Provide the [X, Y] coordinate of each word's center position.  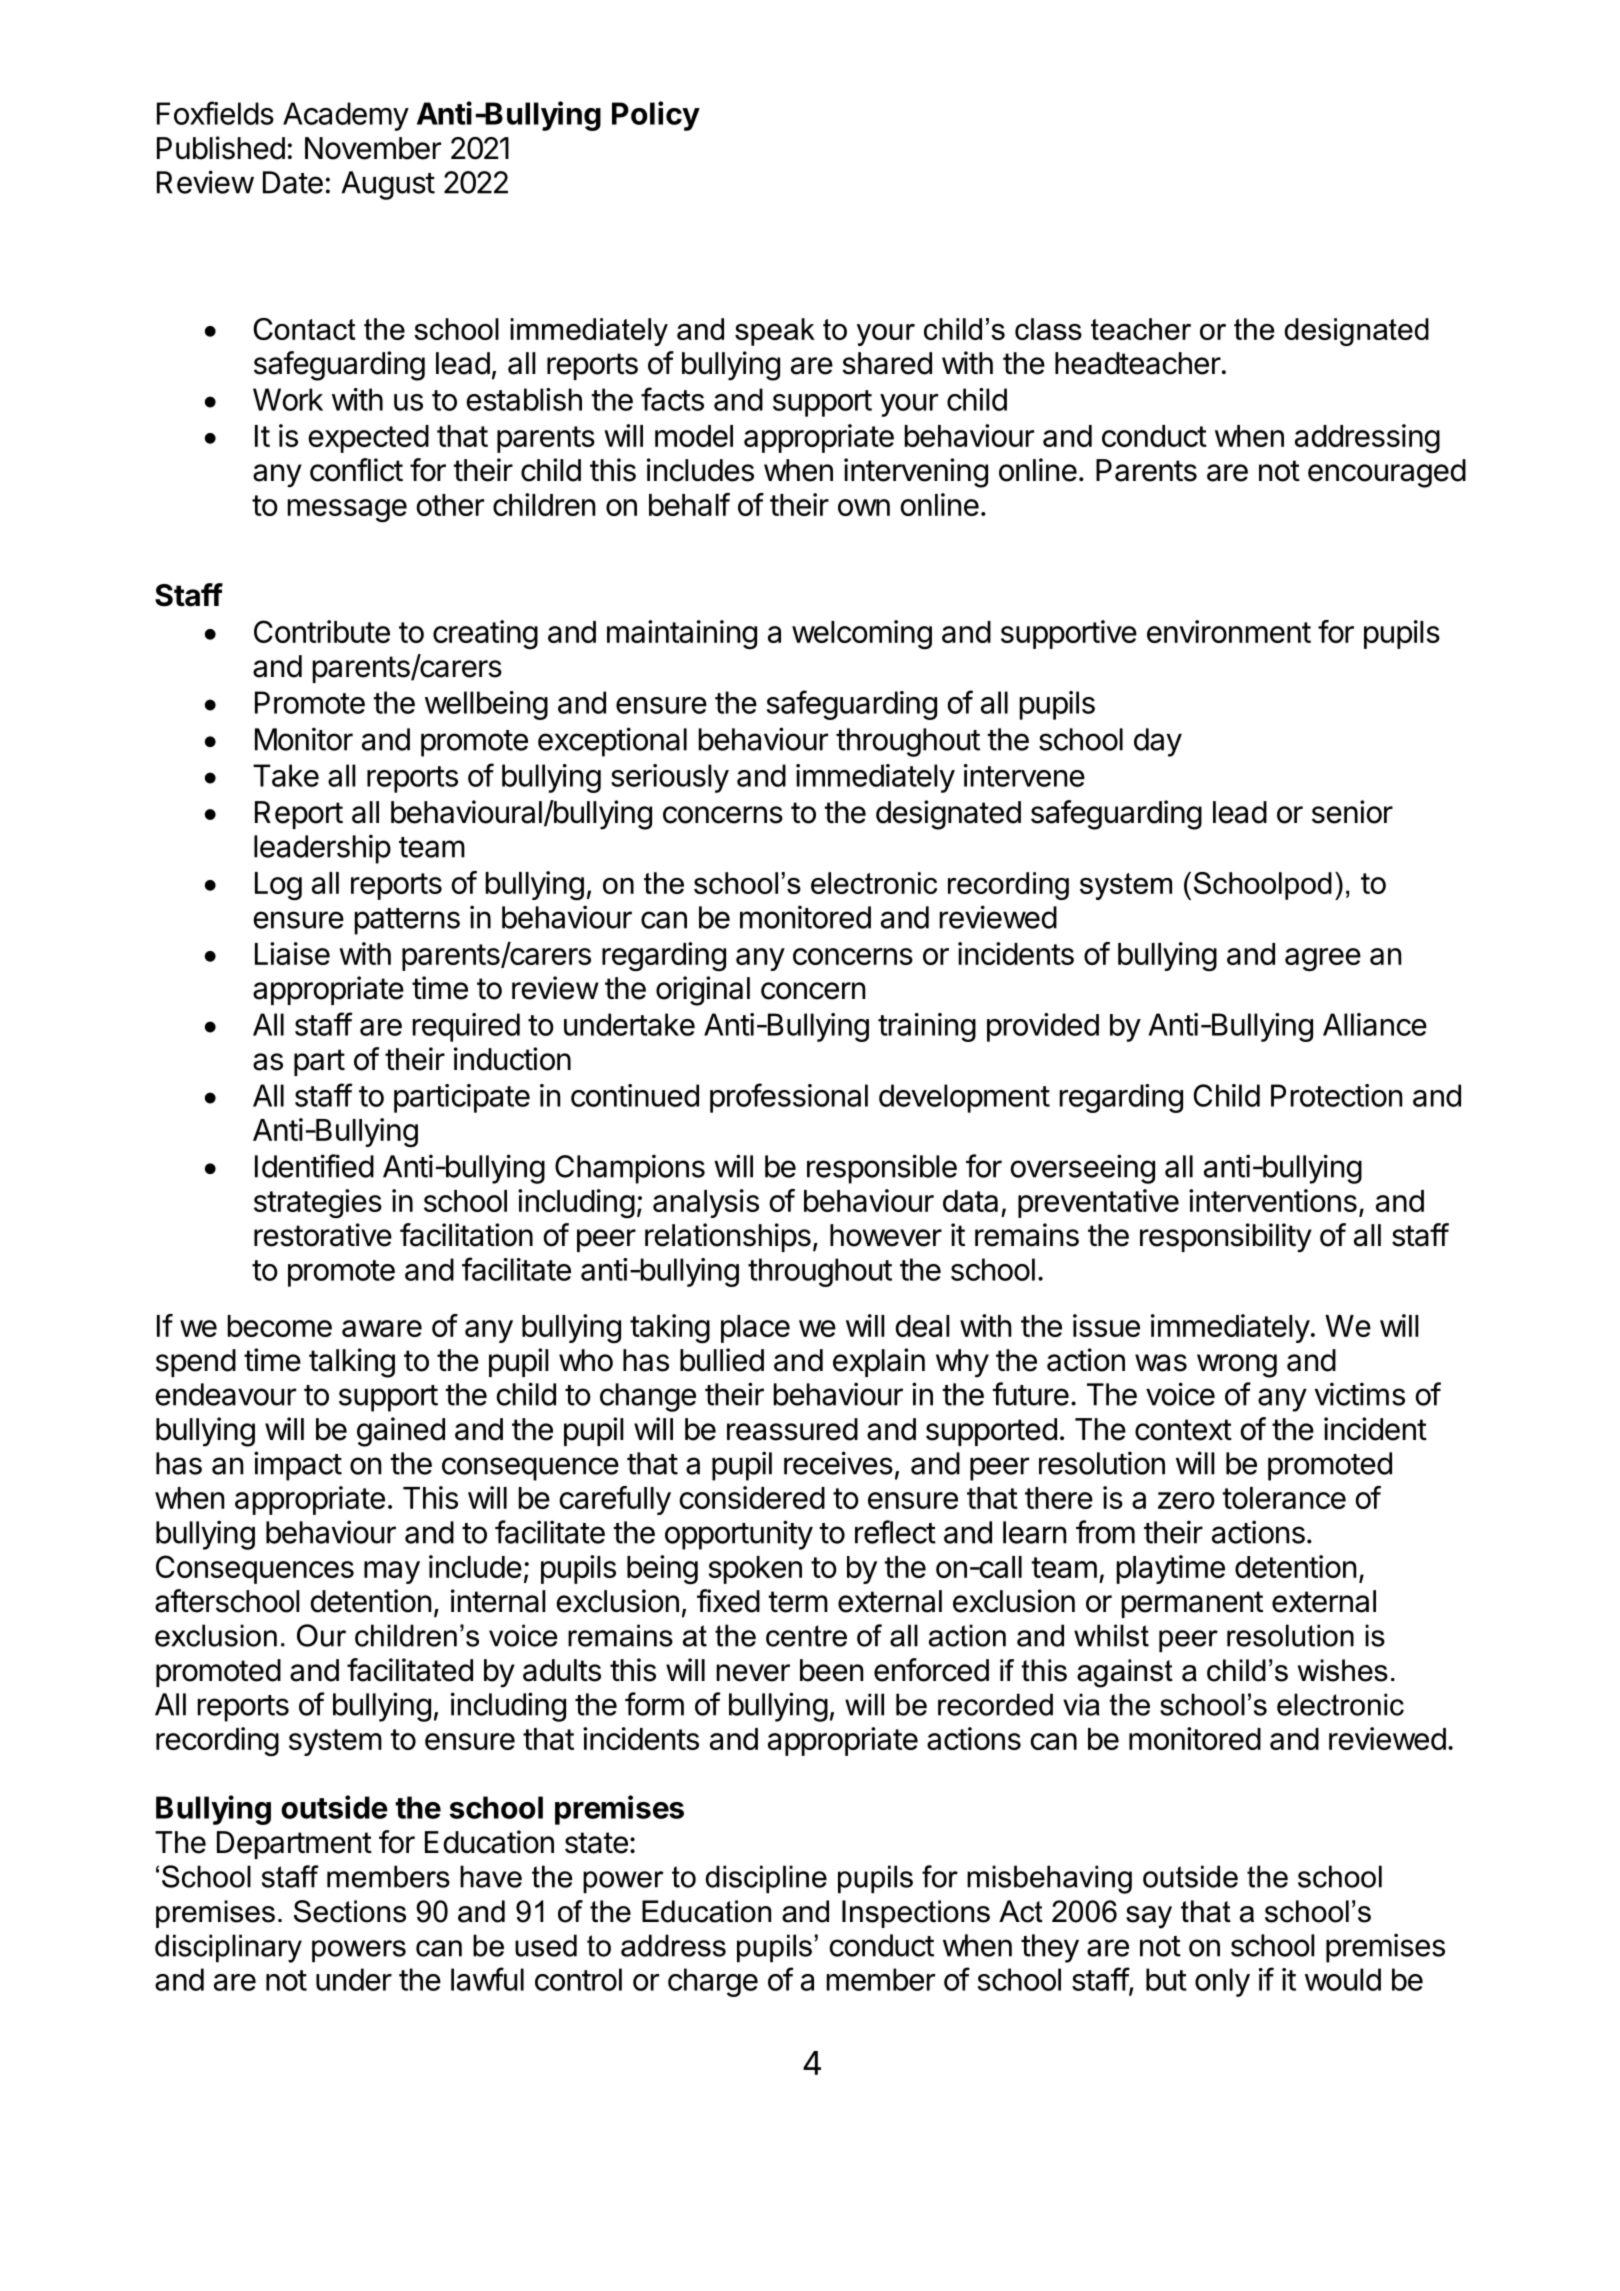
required [466, 1027]
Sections [350, 1911]
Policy [656, 116]
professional [789, 1098]
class [1048, 329]
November [373, 148]
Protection [1336, 1095]
